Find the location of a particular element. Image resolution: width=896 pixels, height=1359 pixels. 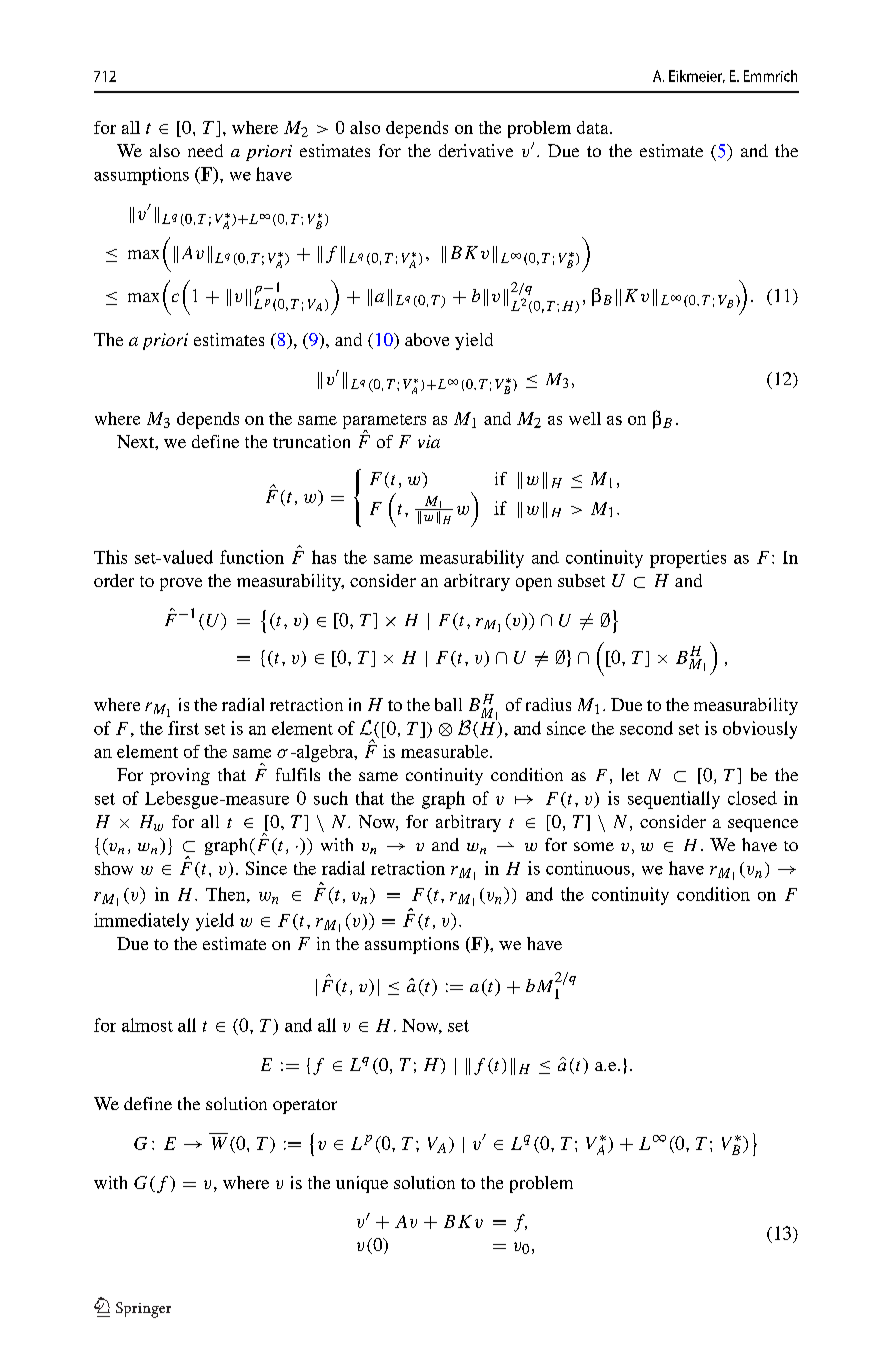

some is located at coordinates (594, 846).
